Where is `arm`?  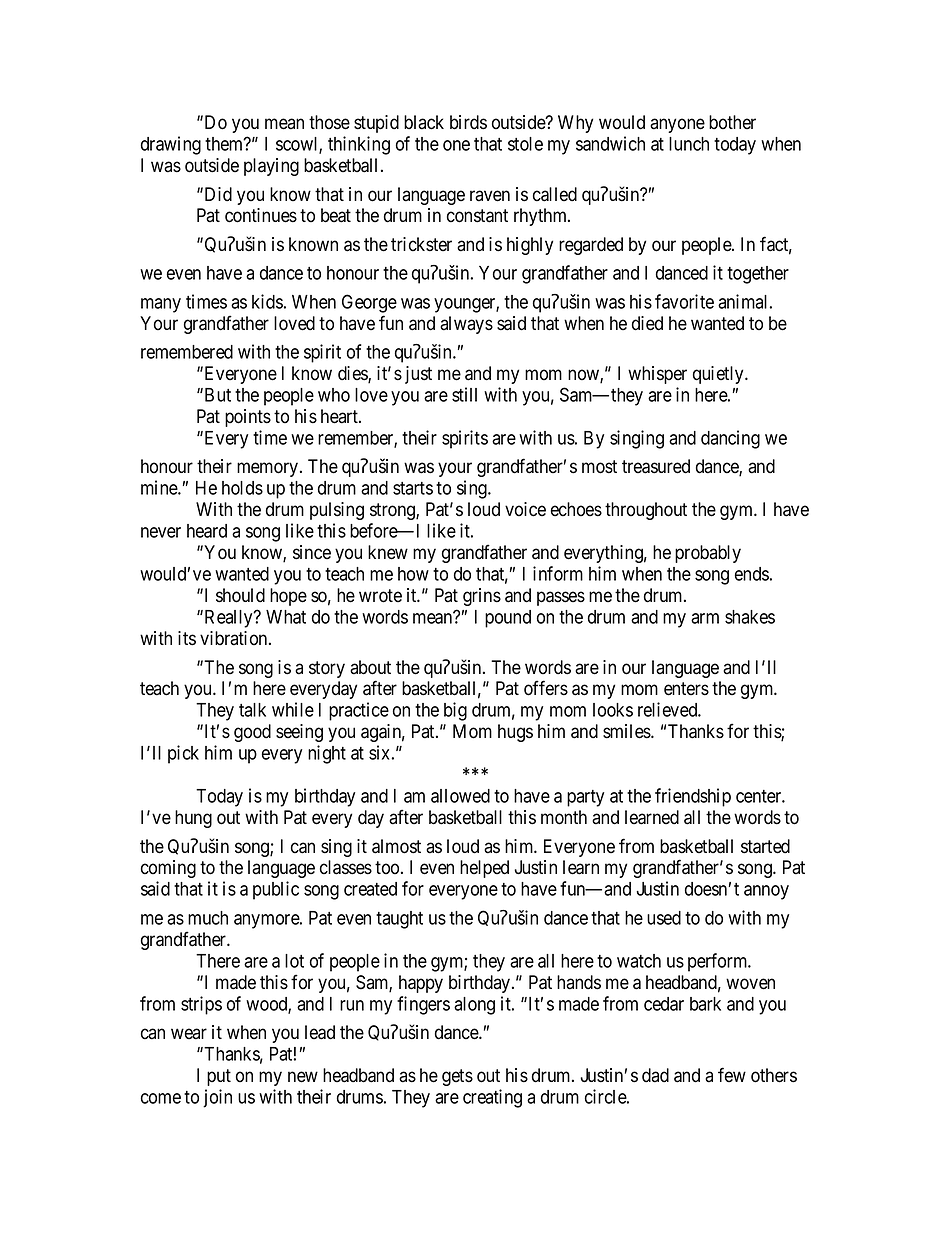
arm is located at coordinates (705, 618).
